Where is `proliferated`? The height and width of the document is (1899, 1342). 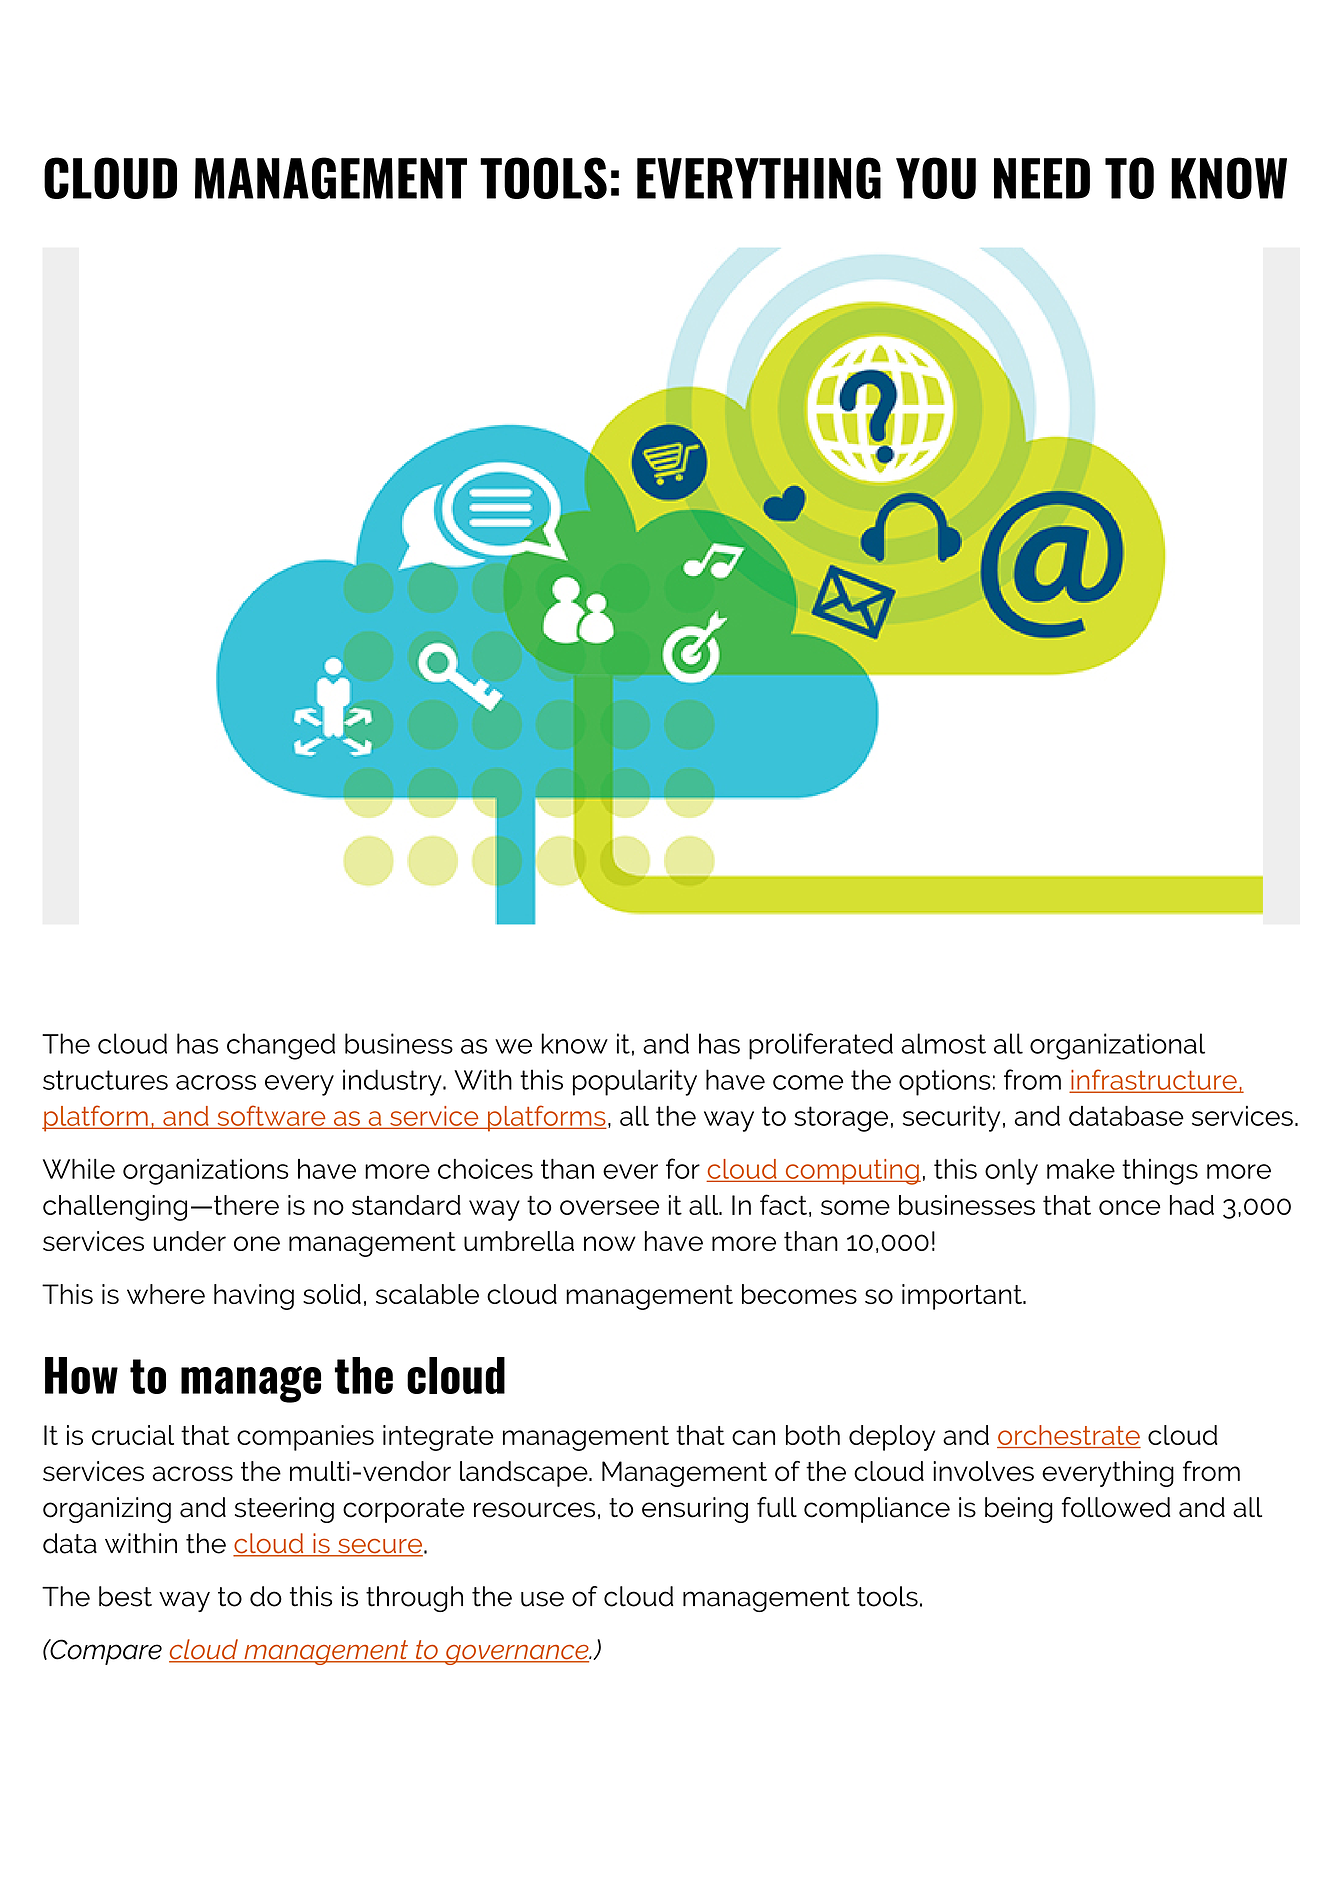 proliferated is located at coordinates (821, 1046).
